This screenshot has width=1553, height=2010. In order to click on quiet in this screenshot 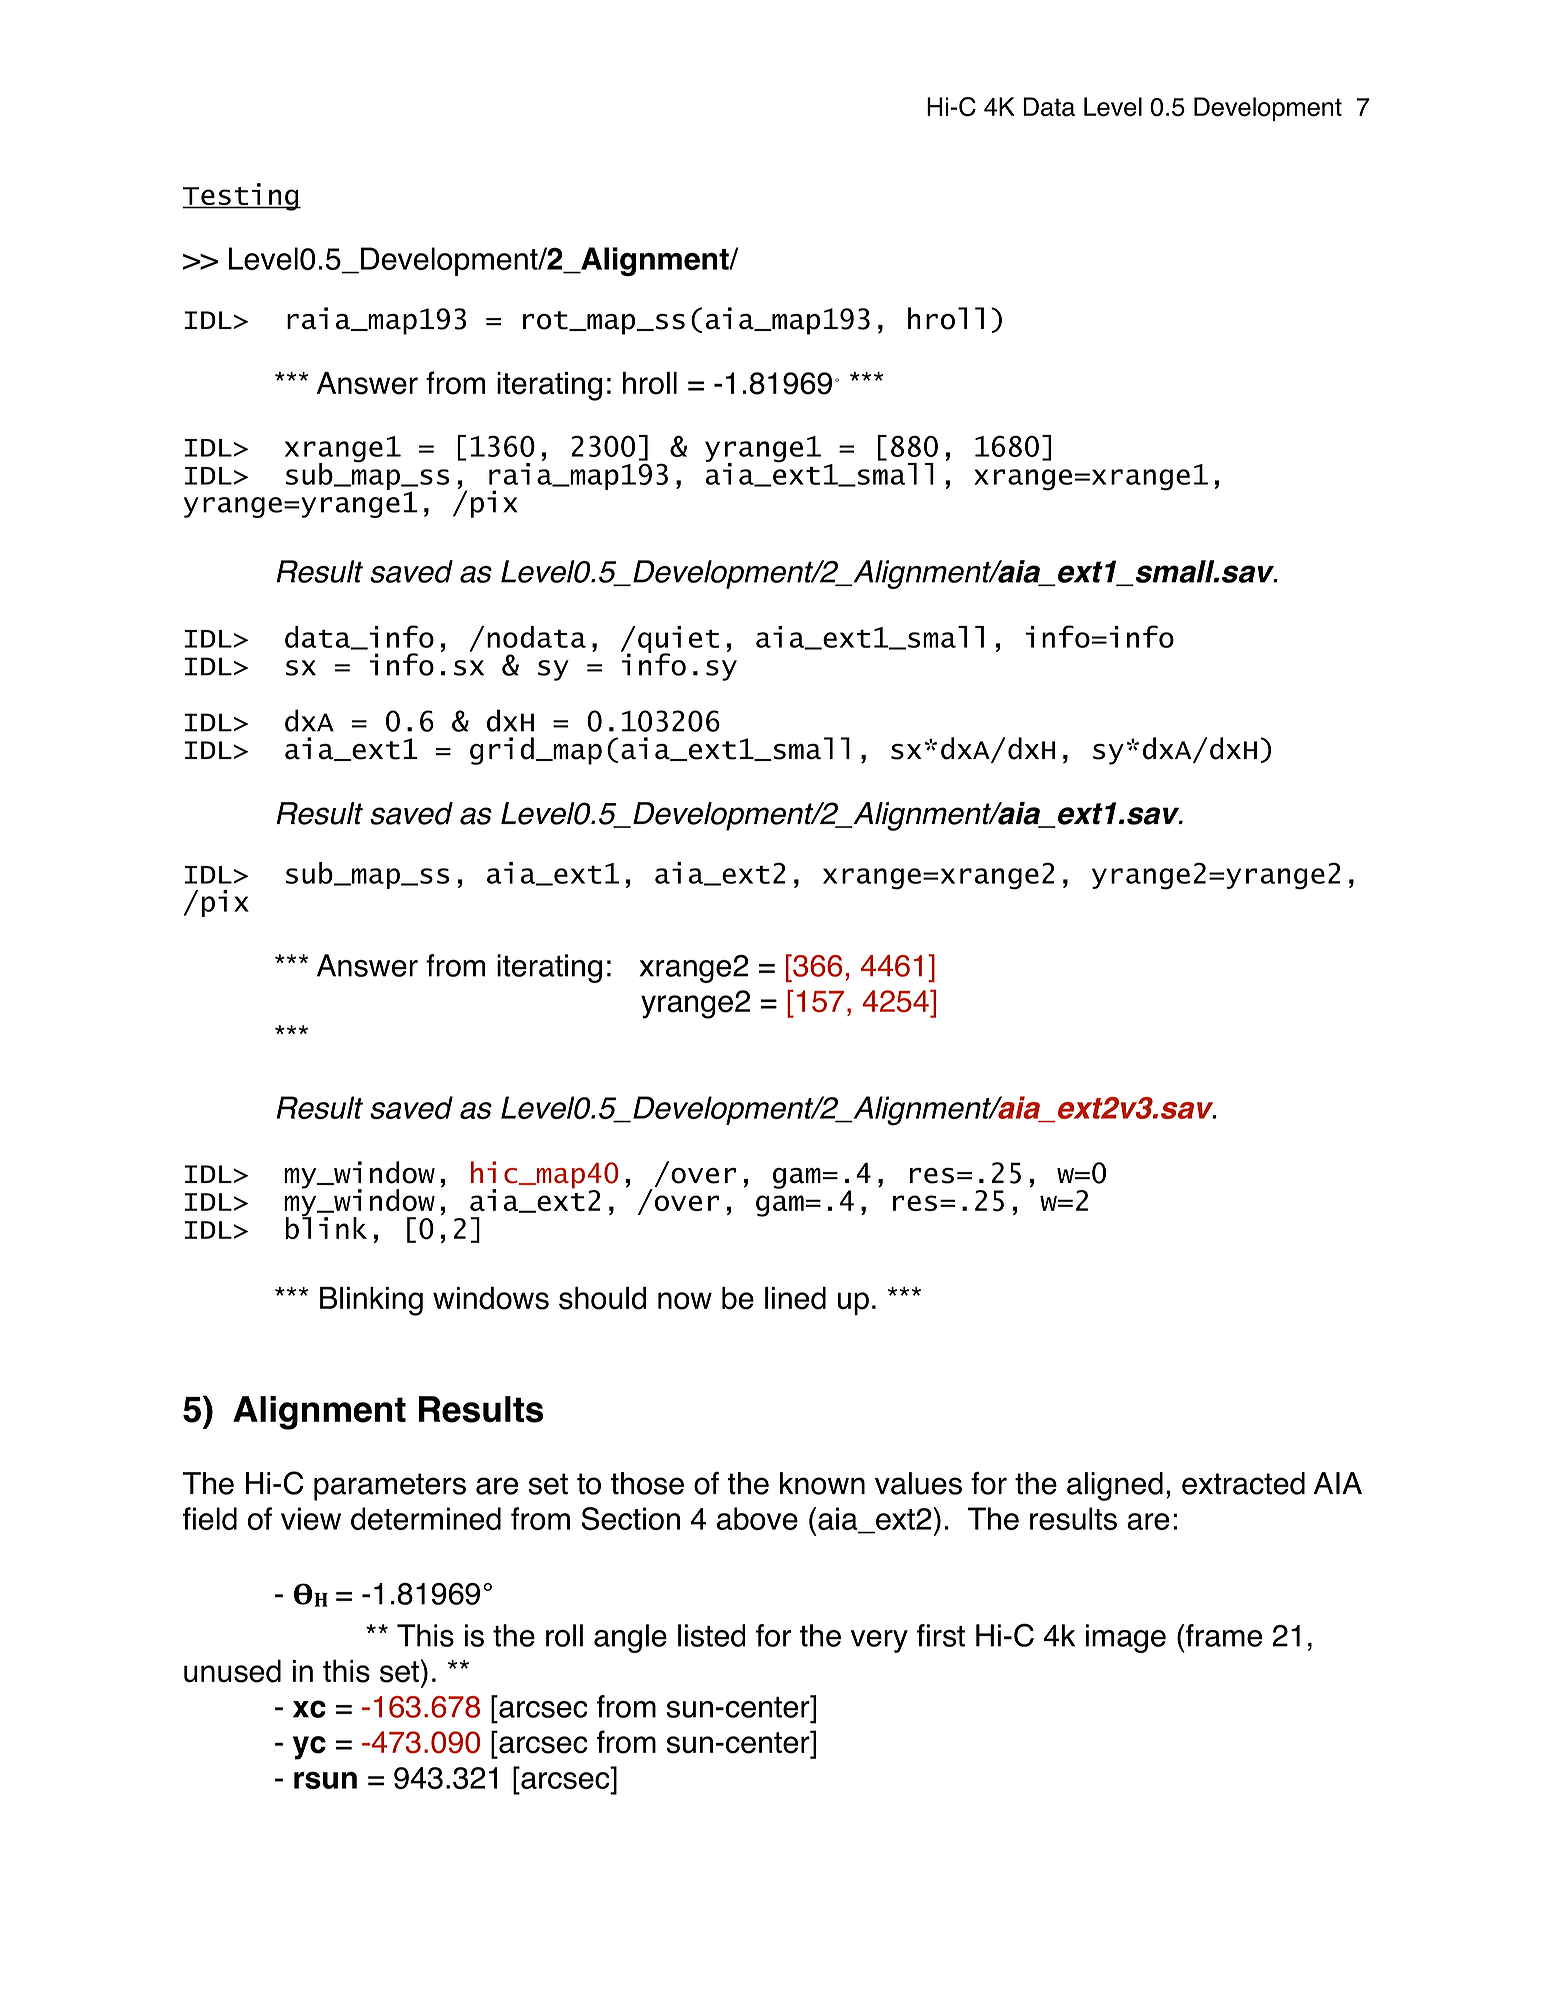, I will do `click(678, 640)`.
